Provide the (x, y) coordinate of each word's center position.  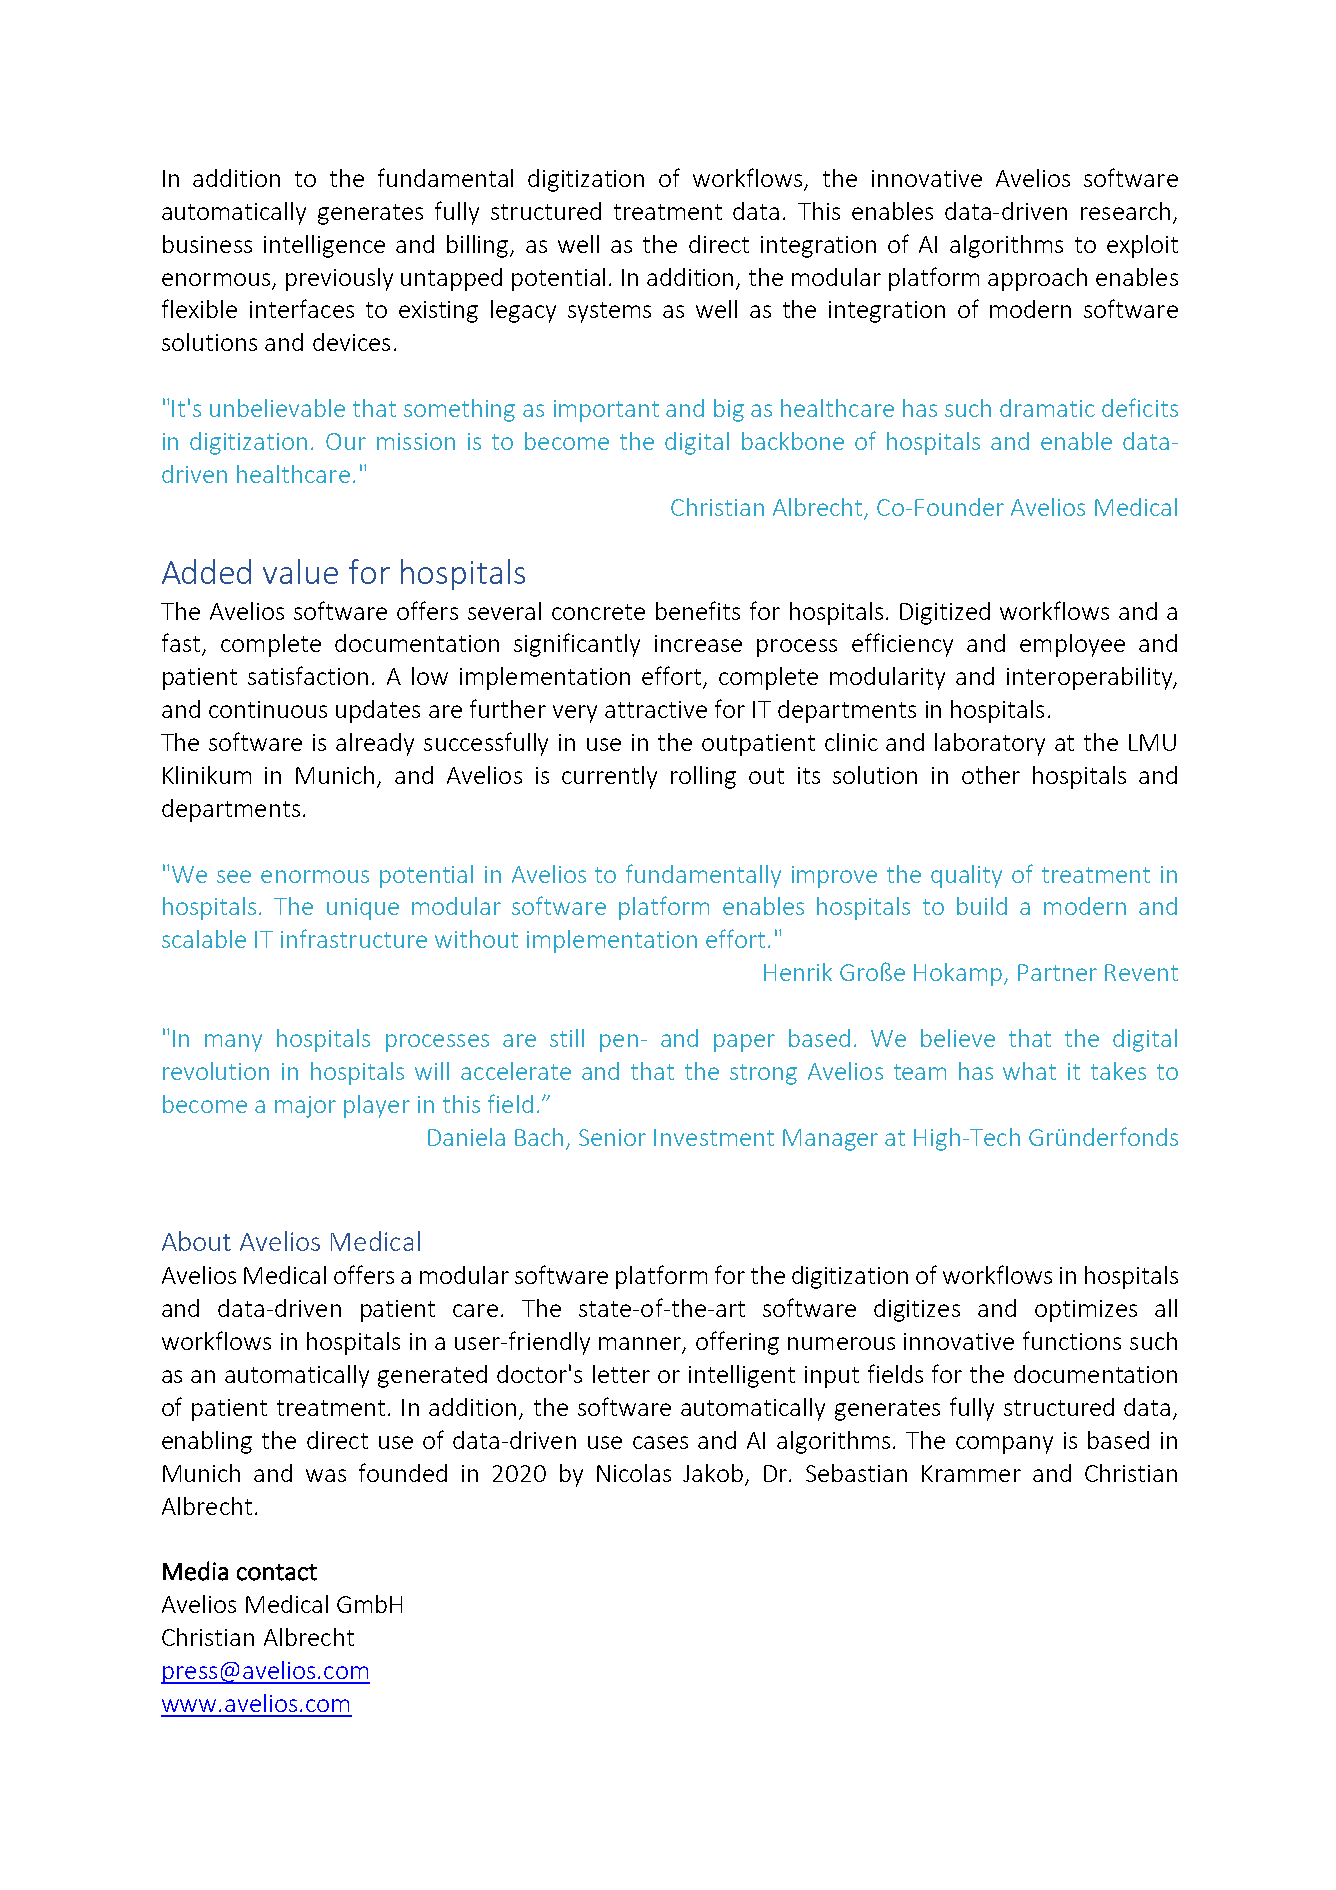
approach (1037, 279)
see (234, 876)
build (982, 906)
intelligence (324, 246)
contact (277, 1572)
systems (609, 312)
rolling (703, 777)
